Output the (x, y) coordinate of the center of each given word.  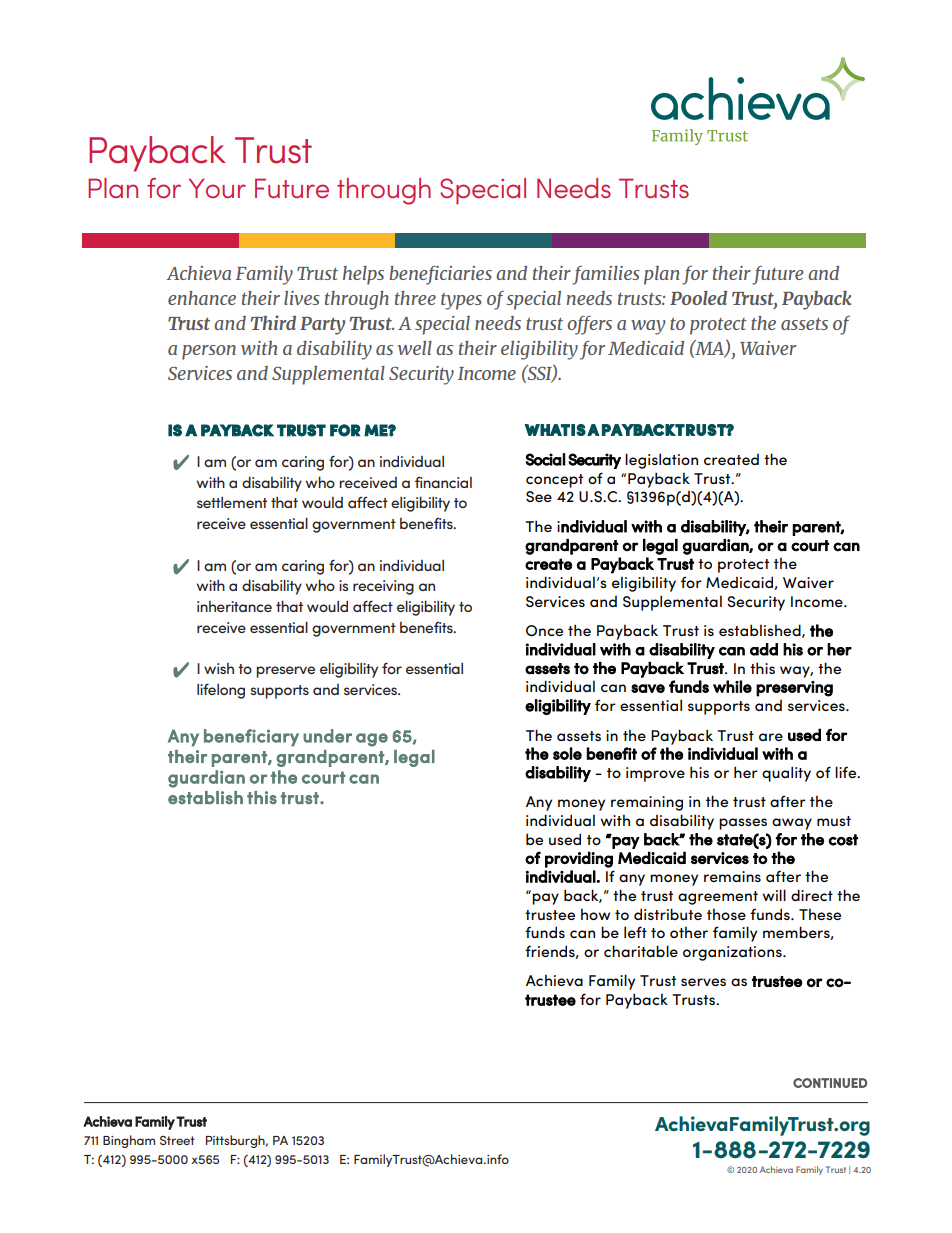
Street (177, 1140)
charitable (641, 951)
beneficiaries (440, 275)
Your (217, 188)
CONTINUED (830, 1083)
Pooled (698, 298)
